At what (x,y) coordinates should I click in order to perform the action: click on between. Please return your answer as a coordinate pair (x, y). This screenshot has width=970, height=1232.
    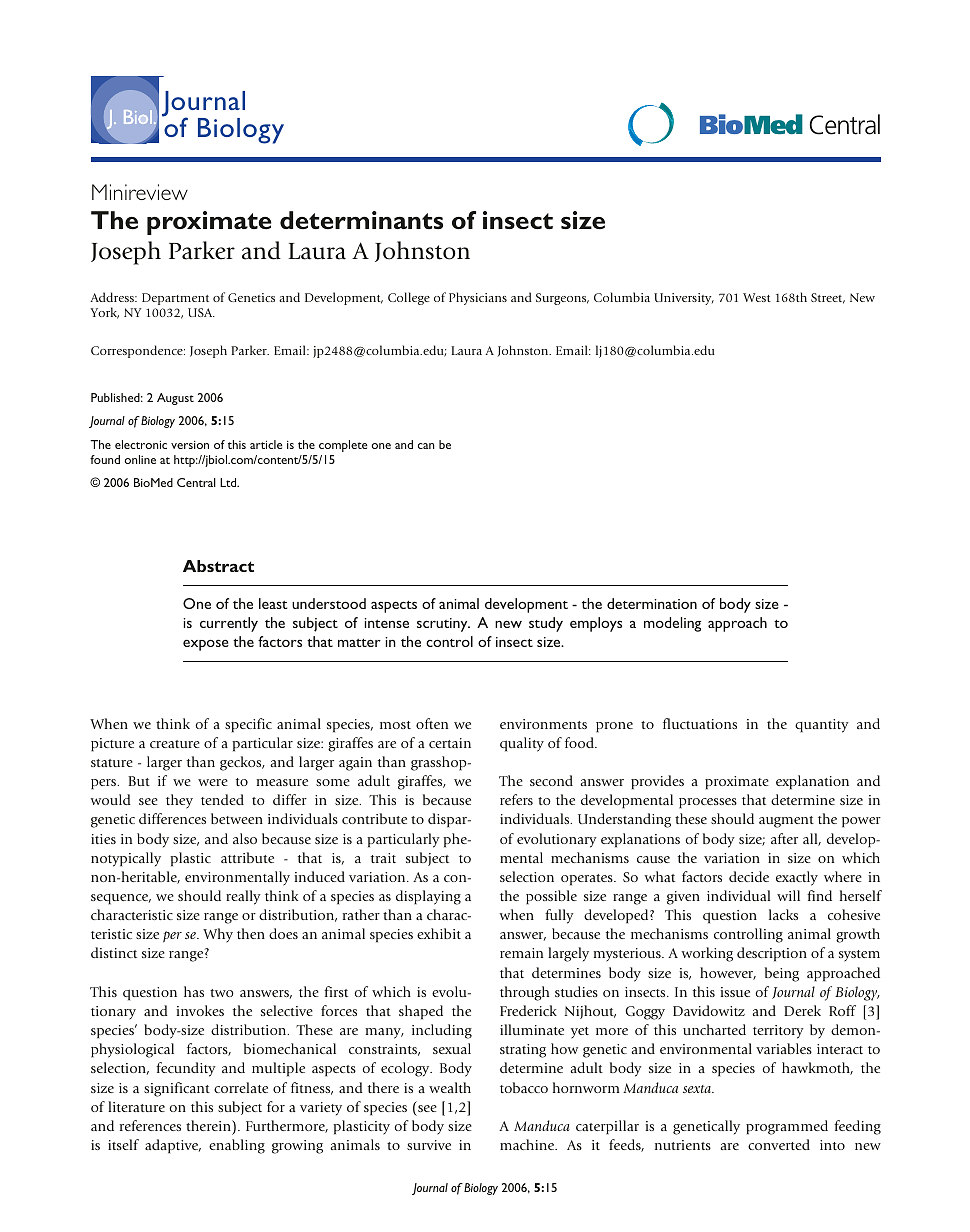
    Looking at the image, I should click on (237, 818).
